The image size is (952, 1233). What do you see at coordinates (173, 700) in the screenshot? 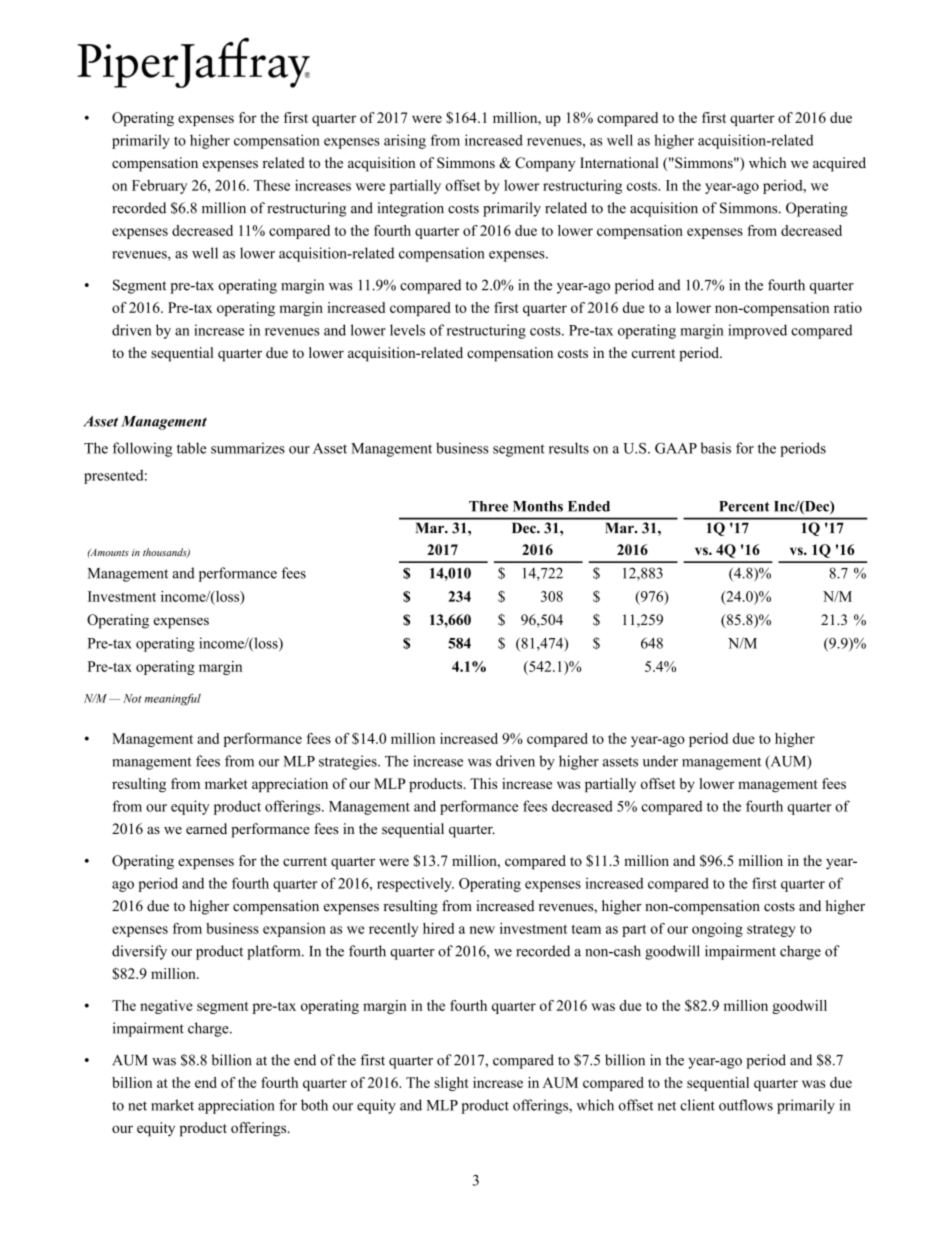
I see `meaningful` at bounding box center [173, 700].
